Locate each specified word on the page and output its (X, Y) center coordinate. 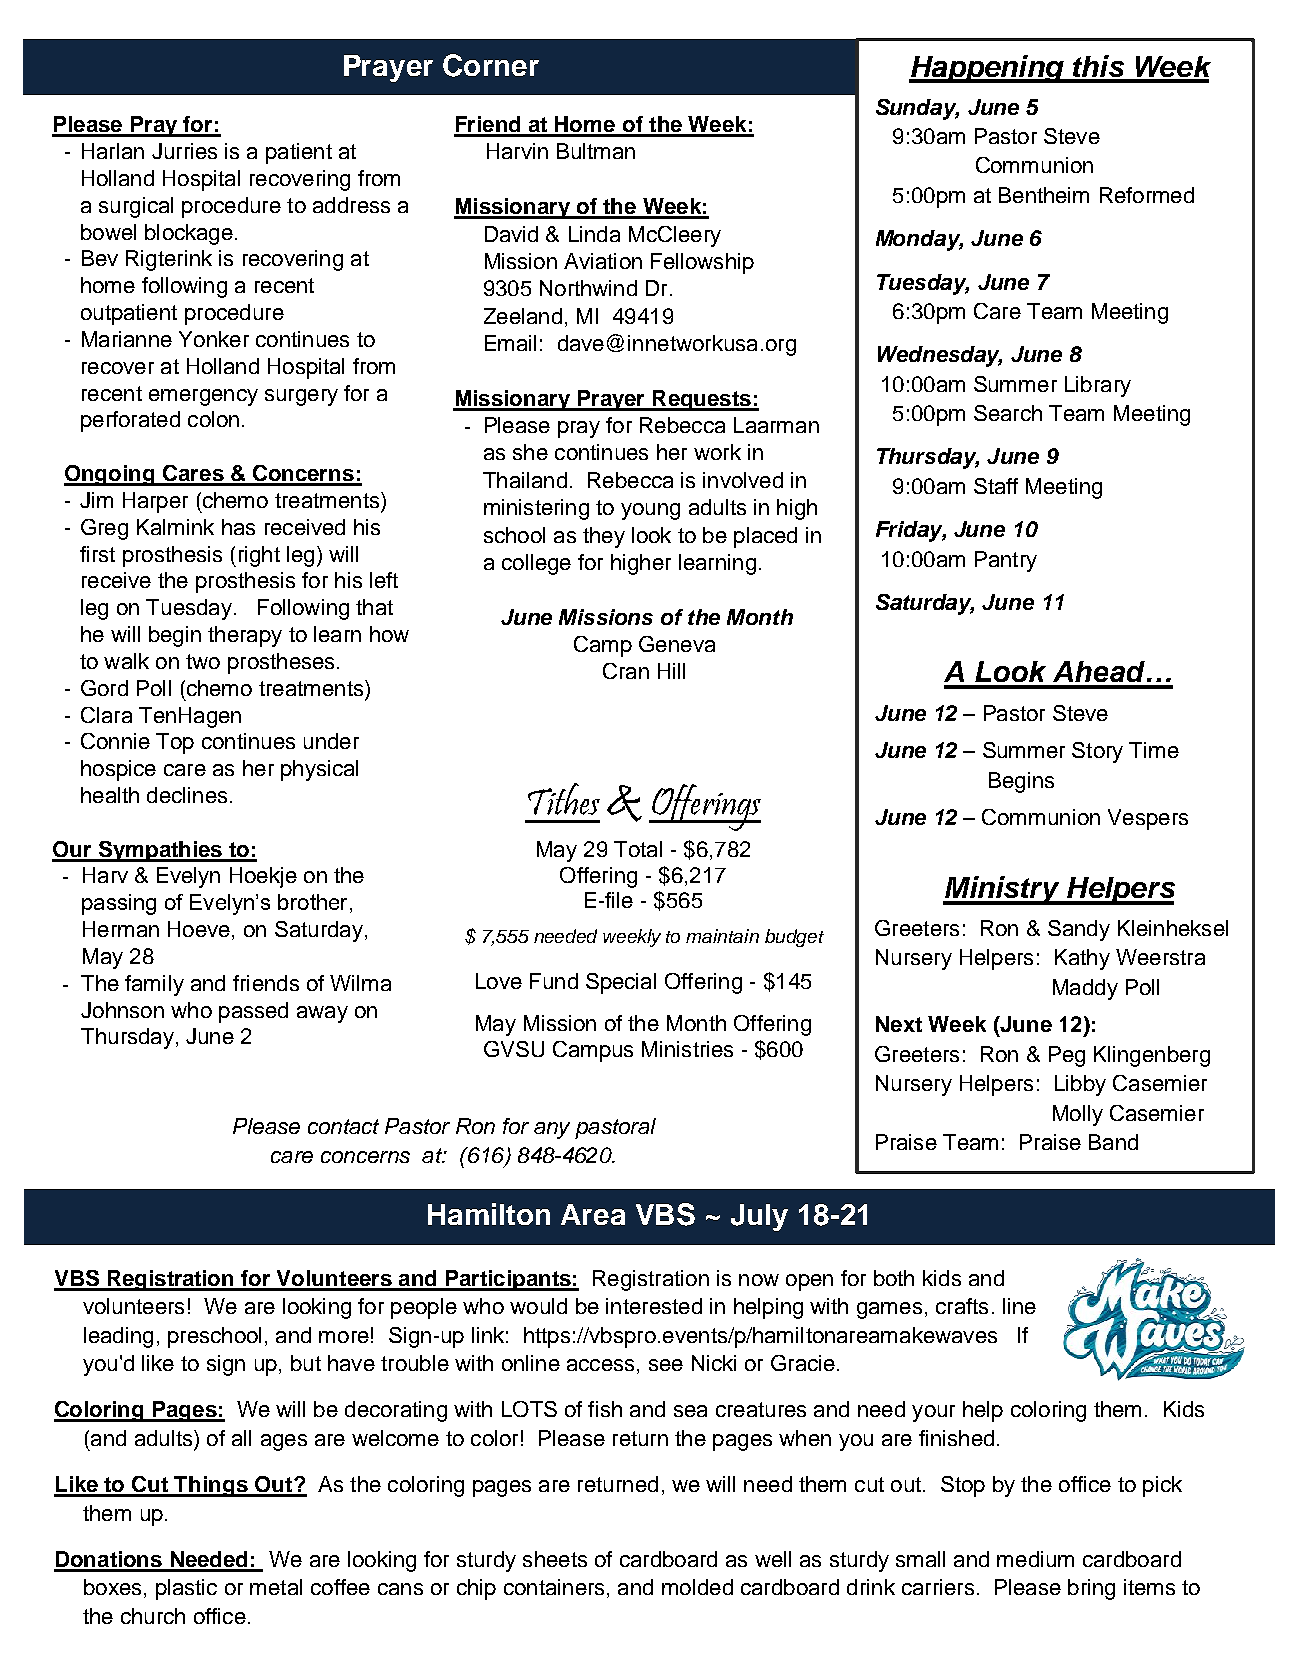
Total (638, 849)
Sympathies (160, 851)
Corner (491, 65)
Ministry (1002, 890)
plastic (186, 1589)
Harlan (113, 151)
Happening (987, 69)
